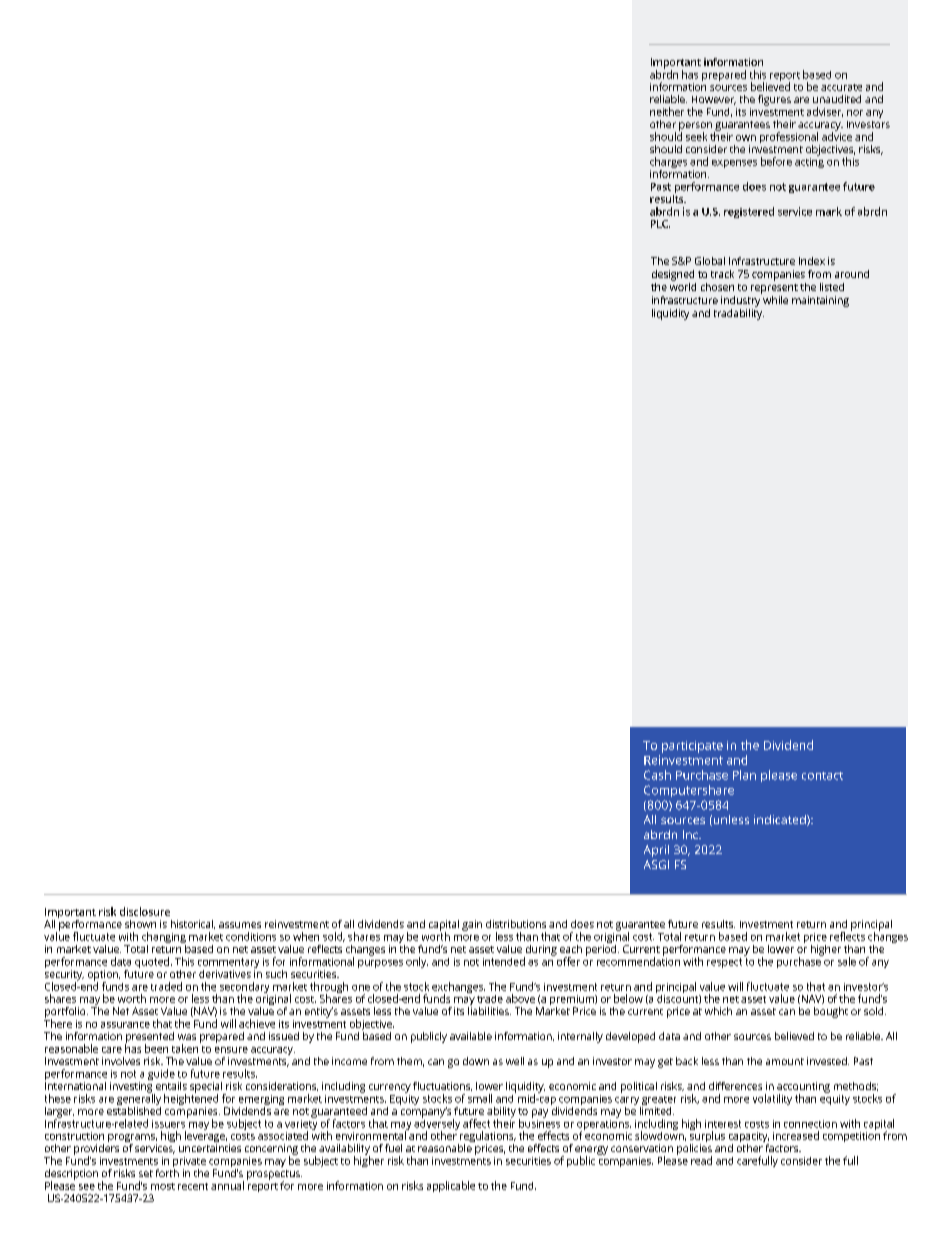 Image resolution: width=952 pixels, height=1233 pixels. I want to click on world, so click(683, 285).
